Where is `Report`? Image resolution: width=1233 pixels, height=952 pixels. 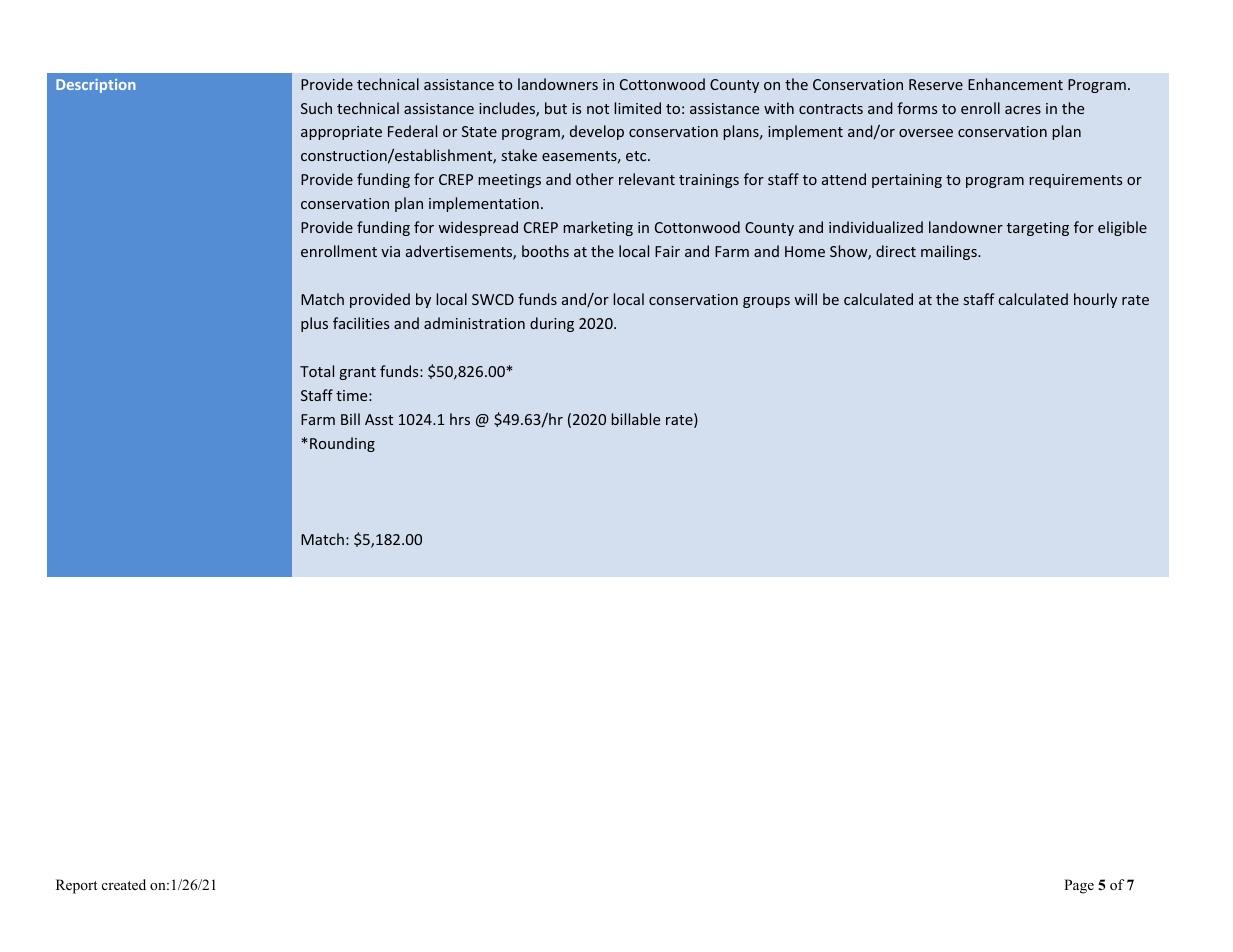
Report is located at coordinates (77, 886).
